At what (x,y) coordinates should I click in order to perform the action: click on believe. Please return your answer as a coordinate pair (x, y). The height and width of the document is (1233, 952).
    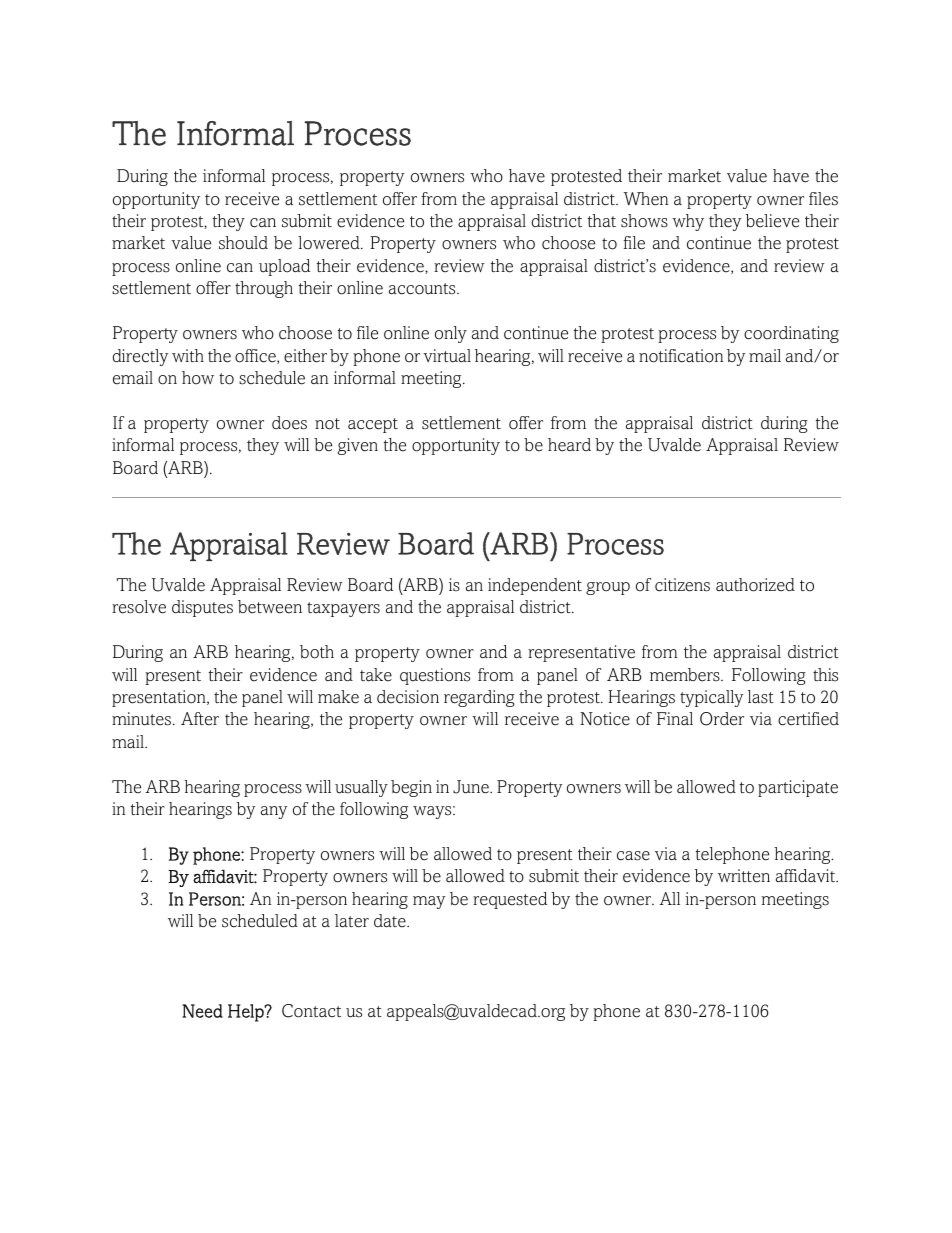
    Looking at the image, I should click on (772, 221).
